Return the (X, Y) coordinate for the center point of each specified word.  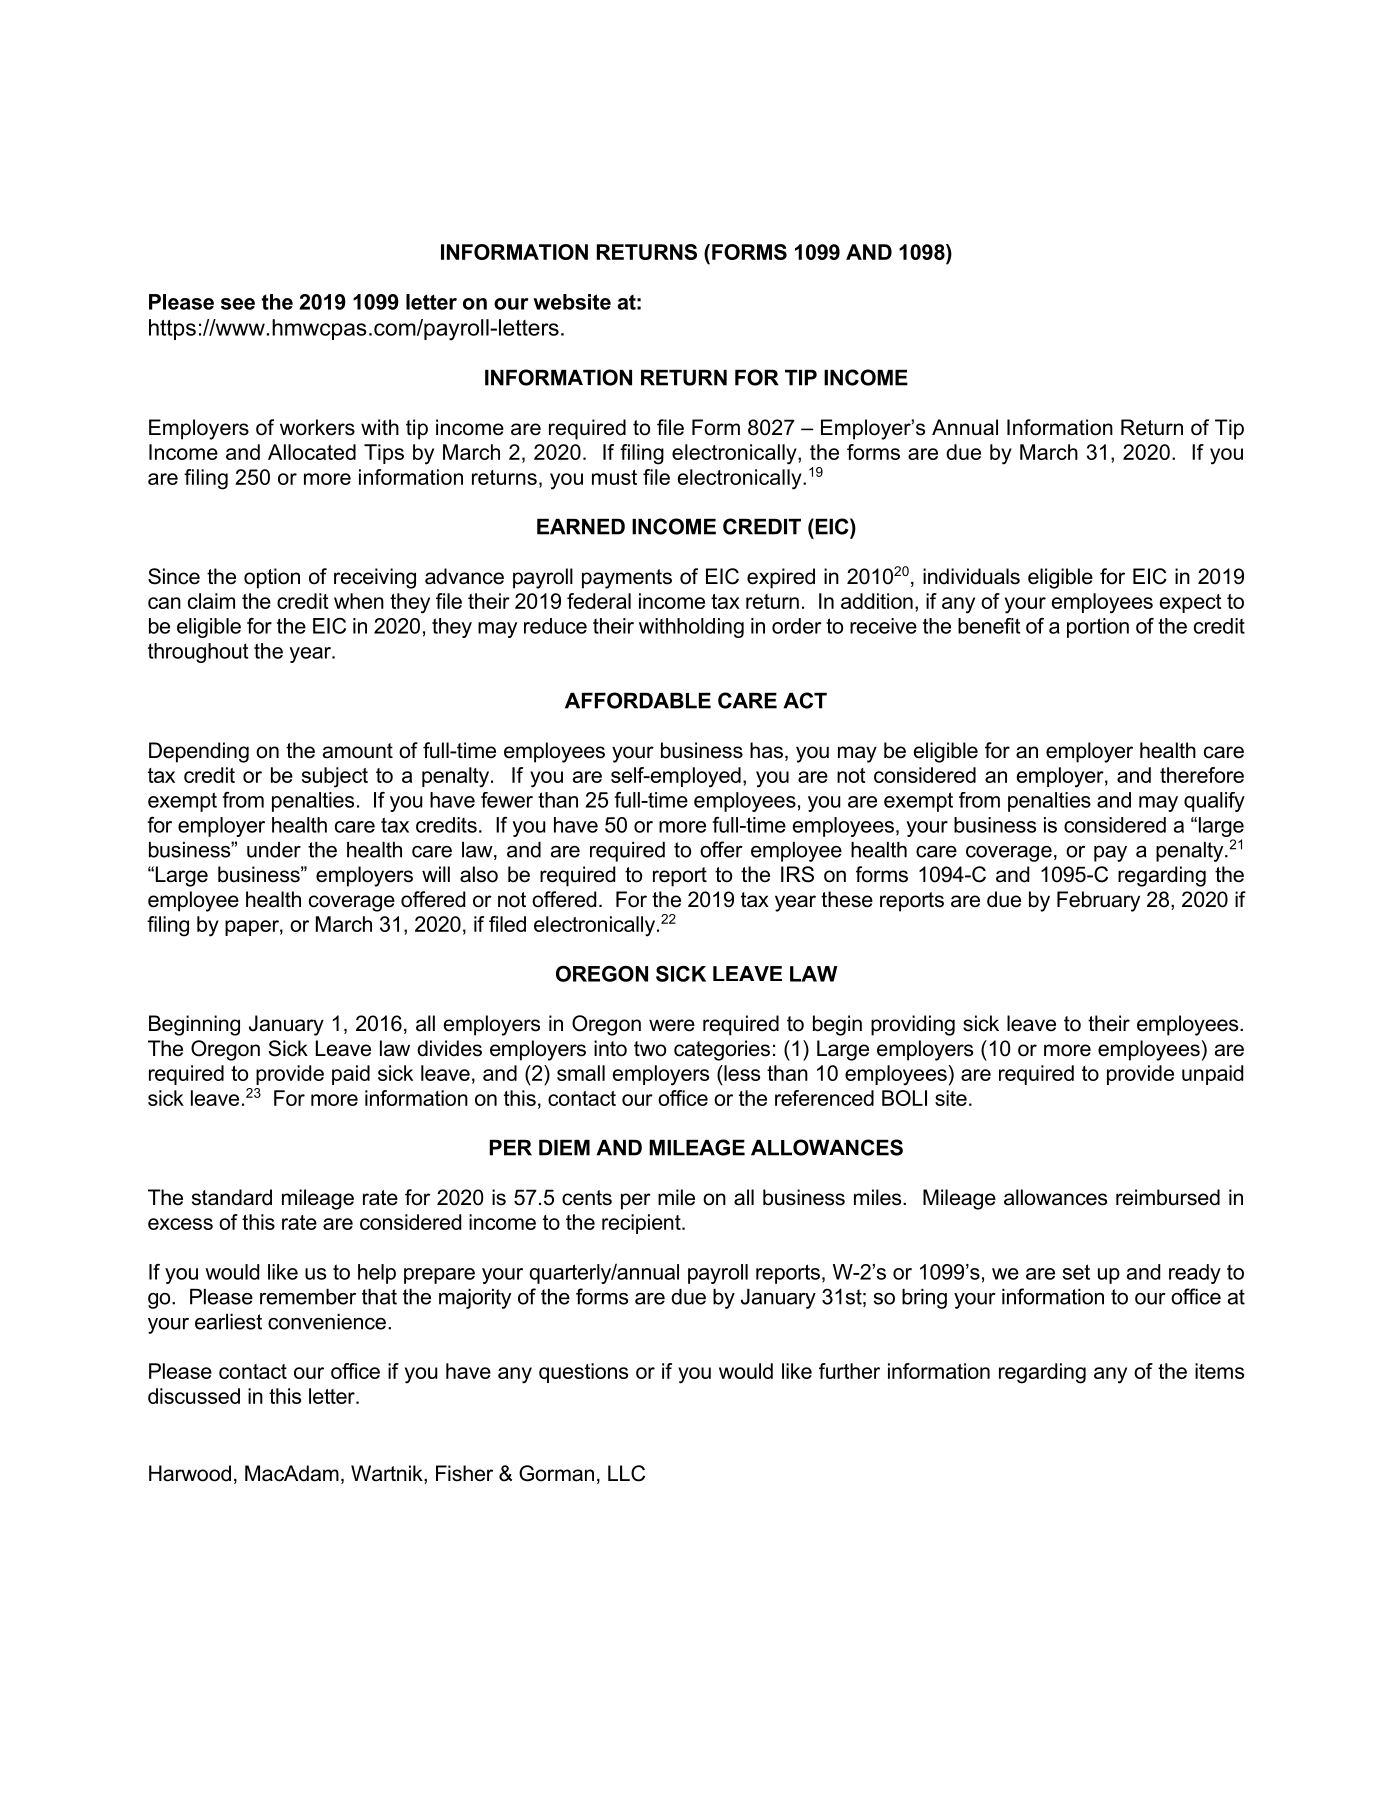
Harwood (190, 1473)
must (614, 477)
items (1219, 1371)
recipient (642, 1224)
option (272, 578)
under (274, 850)
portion (1098, 628)
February (1098, 901)
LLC (626, 1473)
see (238, 304)
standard (232, 1197)
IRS (797, 874)
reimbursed (1168, 1197)
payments (627, 579)
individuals (971, 576)
